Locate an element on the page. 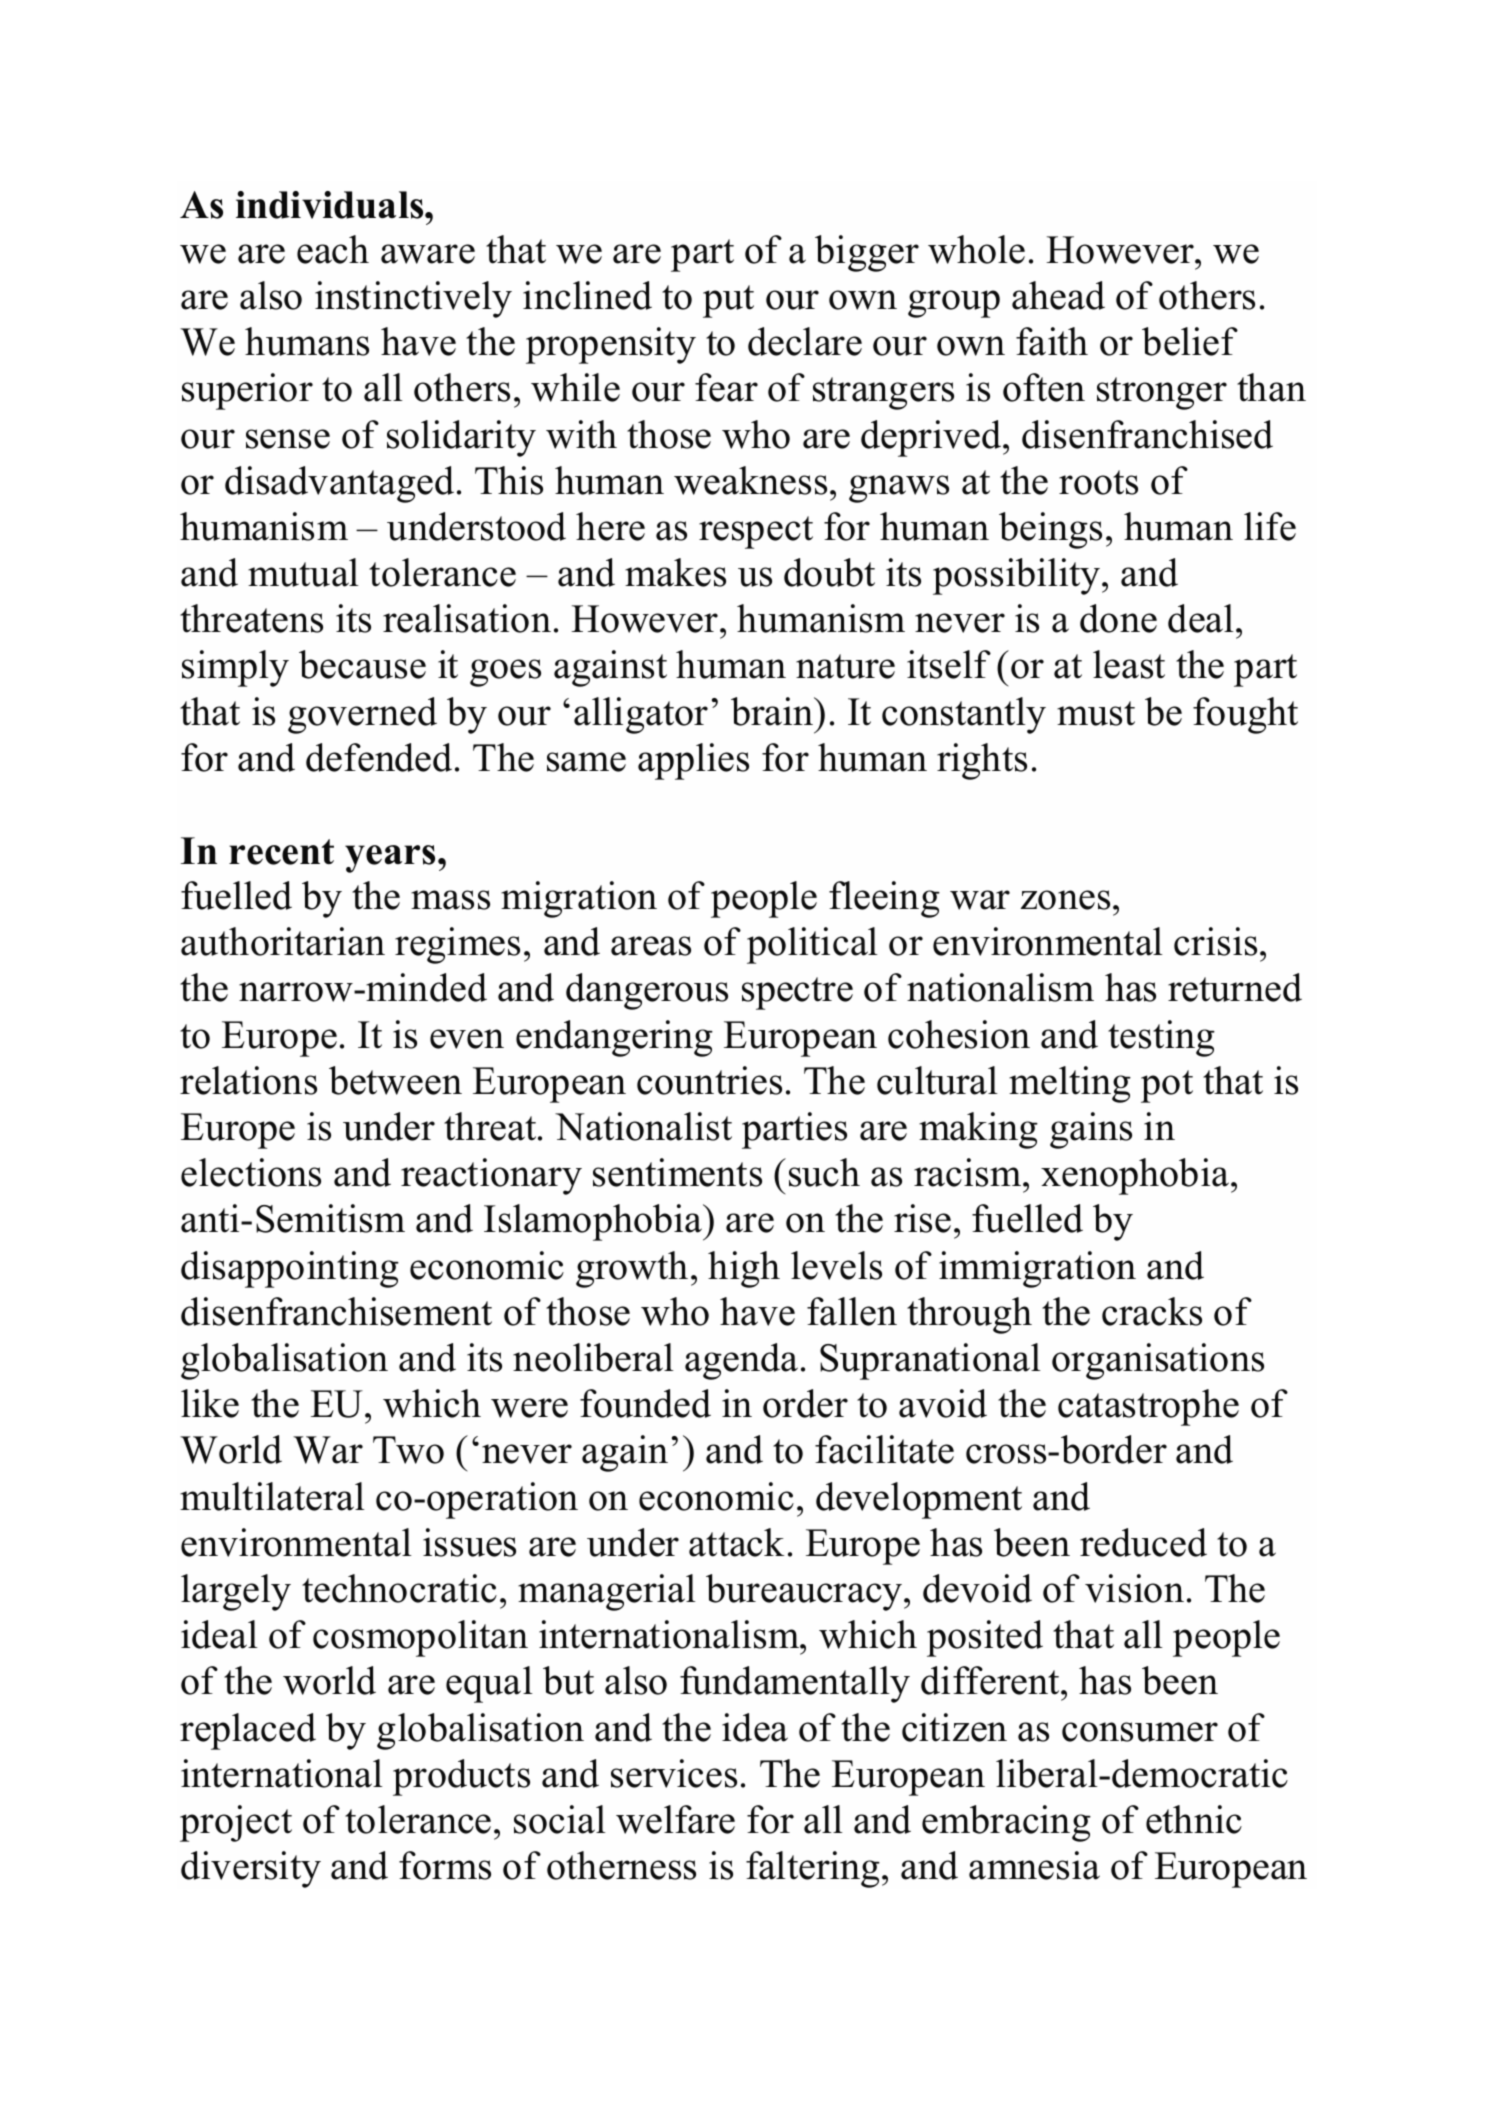  multilateral is located at coordinates (272, 1496).
